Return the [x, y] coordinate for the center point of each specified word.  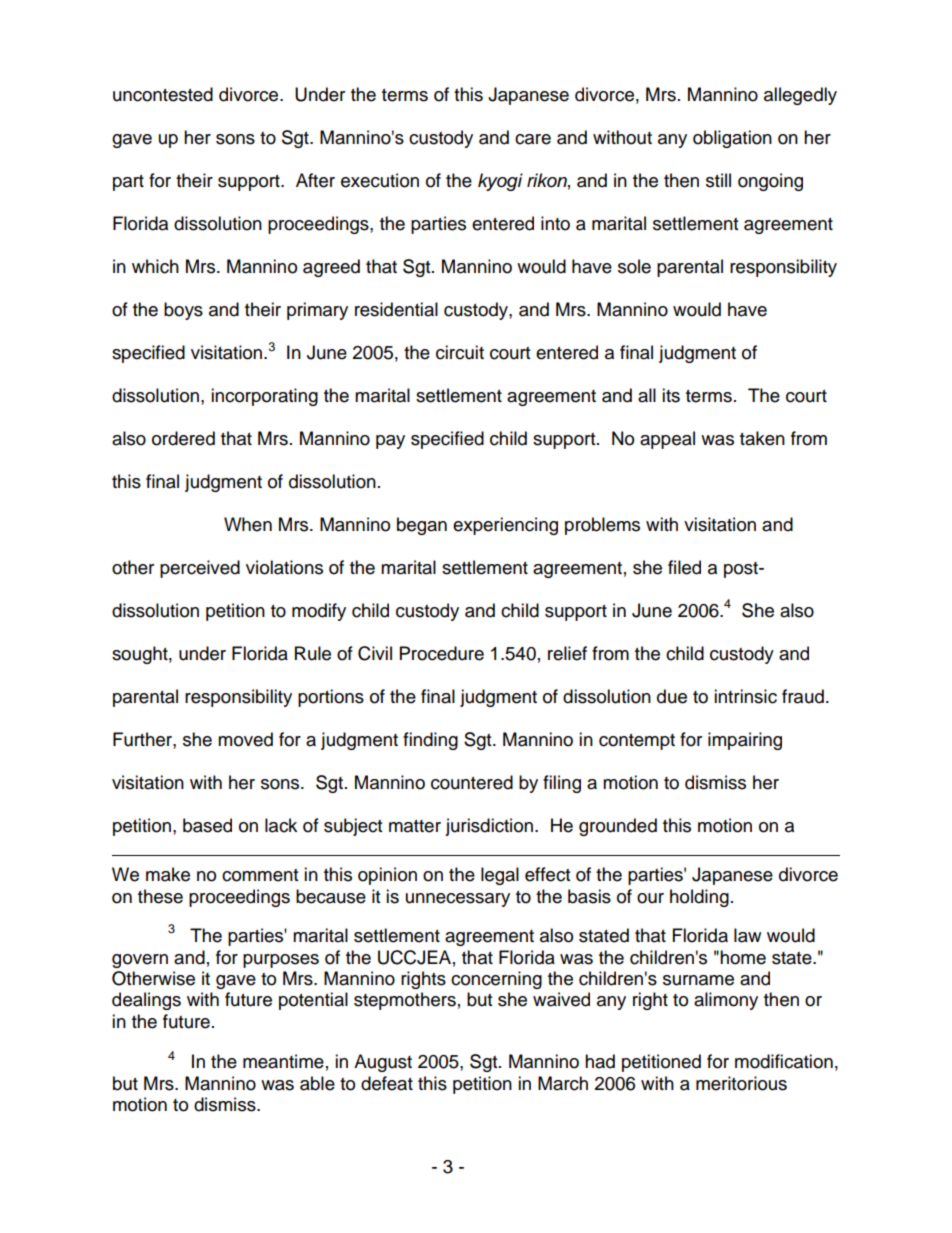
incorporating [264, 397]
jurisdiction [489, 827]
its [671, 395]
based [207, 825]
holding [699, 898]
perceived [200, 569]
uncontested [163, 94]
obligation [732, 139]
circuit [460, 352]
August [383, 1063]
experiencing [505, 526]
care [533, 139]
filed [684, 567]
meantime [283, 1061]
